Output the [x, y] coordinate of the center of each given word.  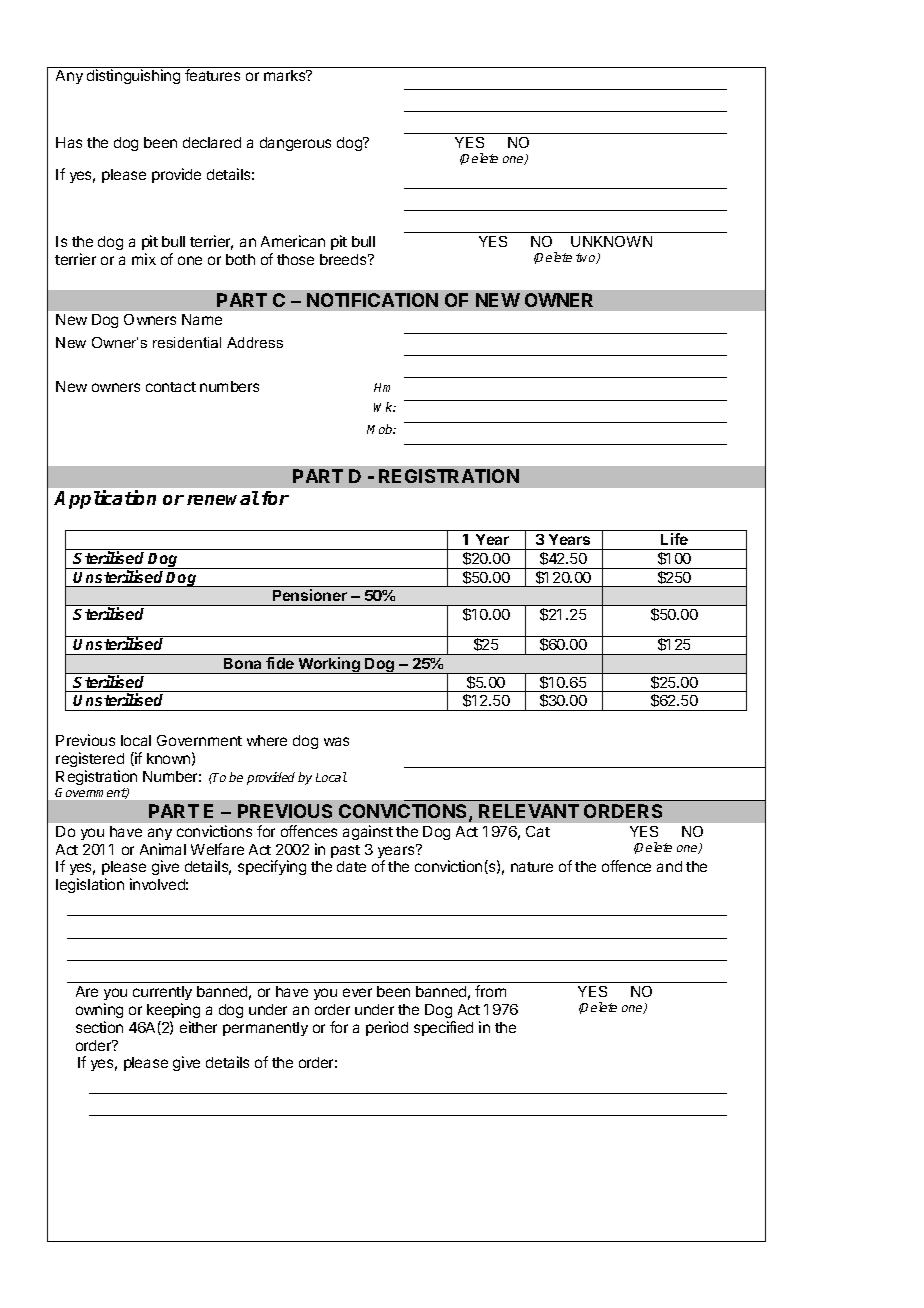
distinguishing [133, 76]
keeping [173, 1010]
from [490, 991]
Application [105, 499]
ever [357, 992]
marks [286, 75]
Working [329, 665]
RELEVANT [529, 811]
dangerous [295, 144]
